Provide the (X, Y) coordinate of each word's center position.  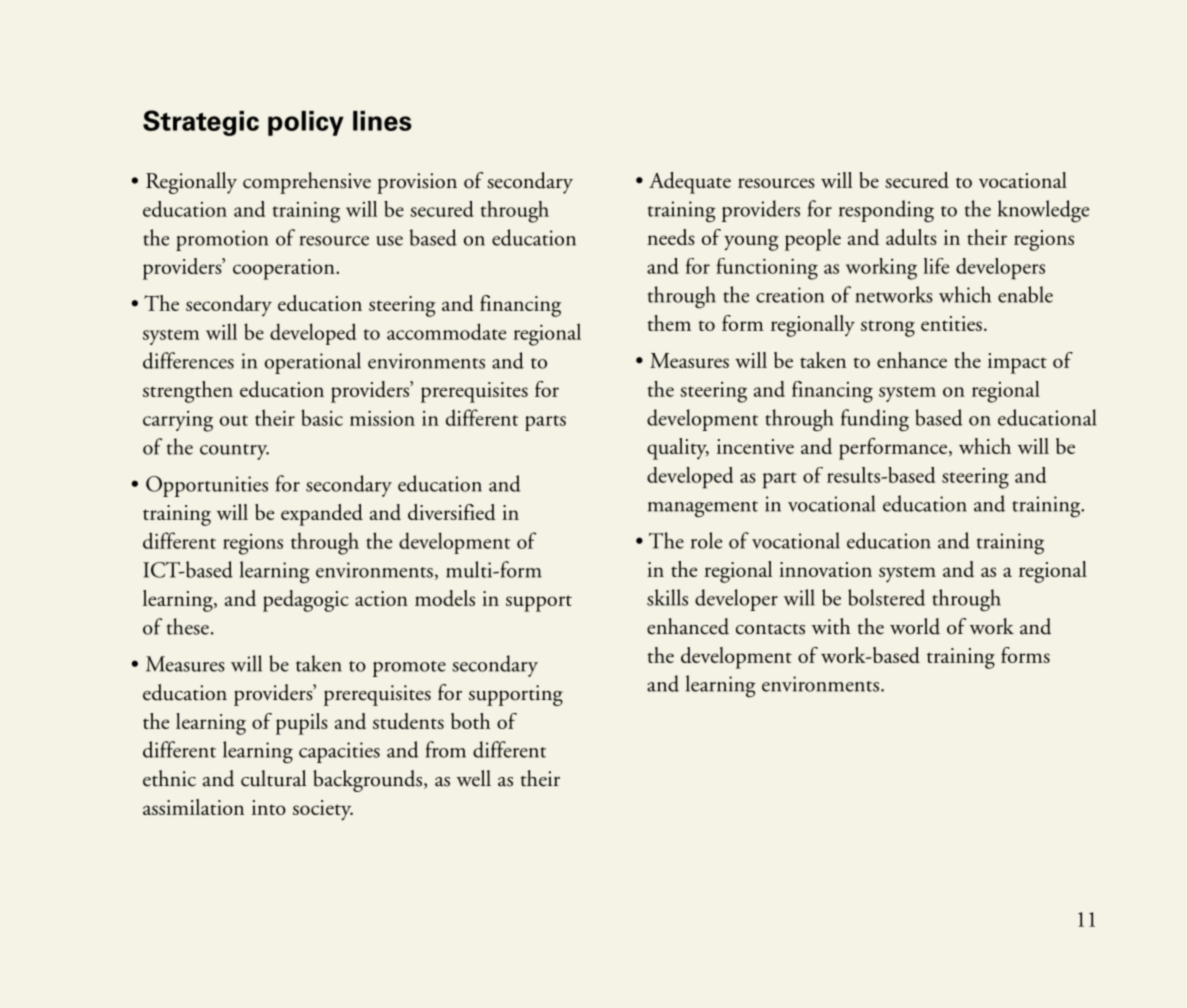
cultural (273, 778)
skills (667, 597)
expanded (322, 515)
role (706, 540)
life (936, 266)
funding (875, 420)
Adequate (690, 183)
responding (886, 211)
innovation (825, 569)
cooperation (285, 269)
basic (322, 417)
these (188, 626)
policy (306, 123)
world (915, 626)
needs (671, 237)
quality (678, 449)
